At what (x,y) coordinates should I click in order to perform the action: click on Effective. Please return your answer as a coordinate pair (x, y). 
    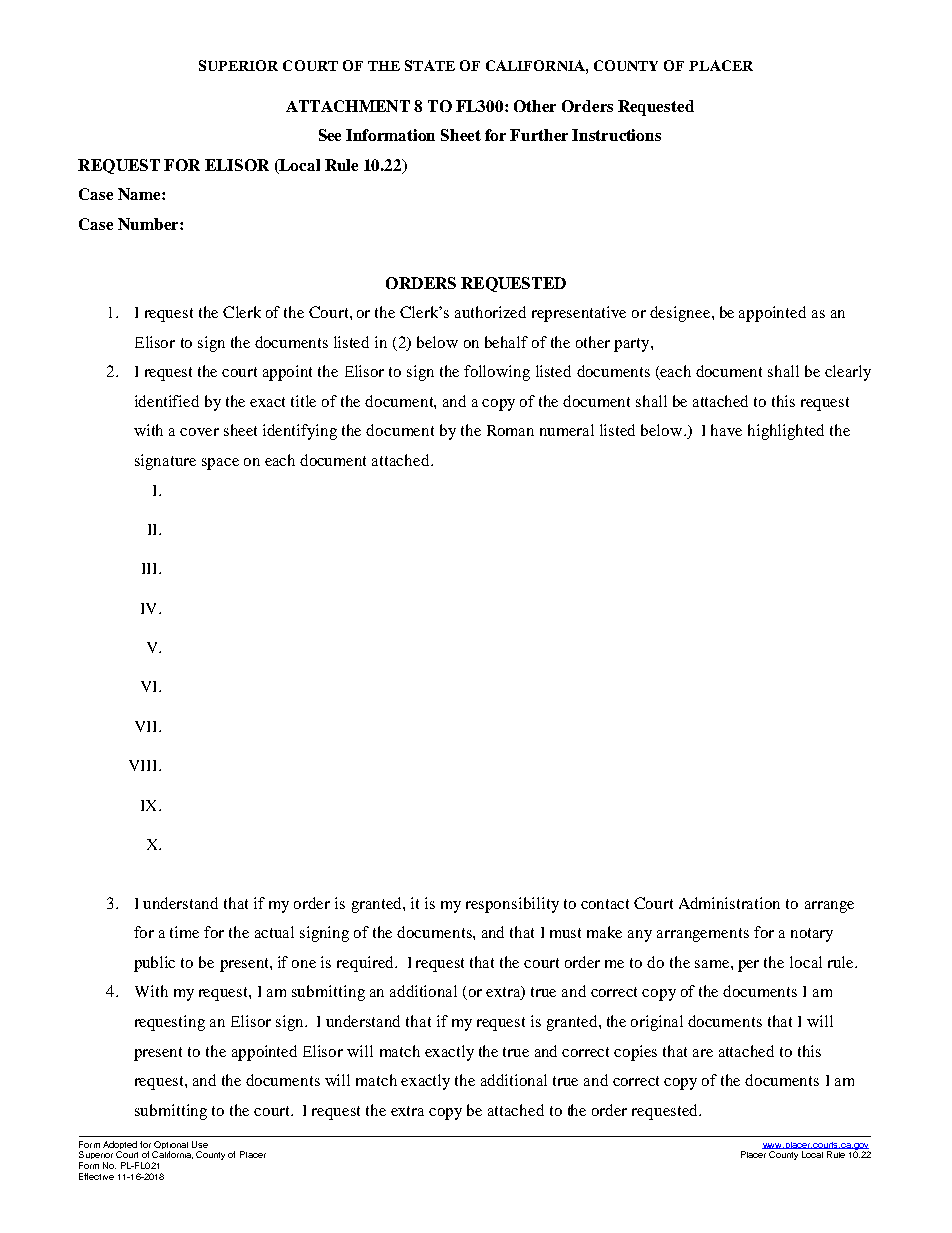
    Looking at the image, I should click on (96, 1176).
